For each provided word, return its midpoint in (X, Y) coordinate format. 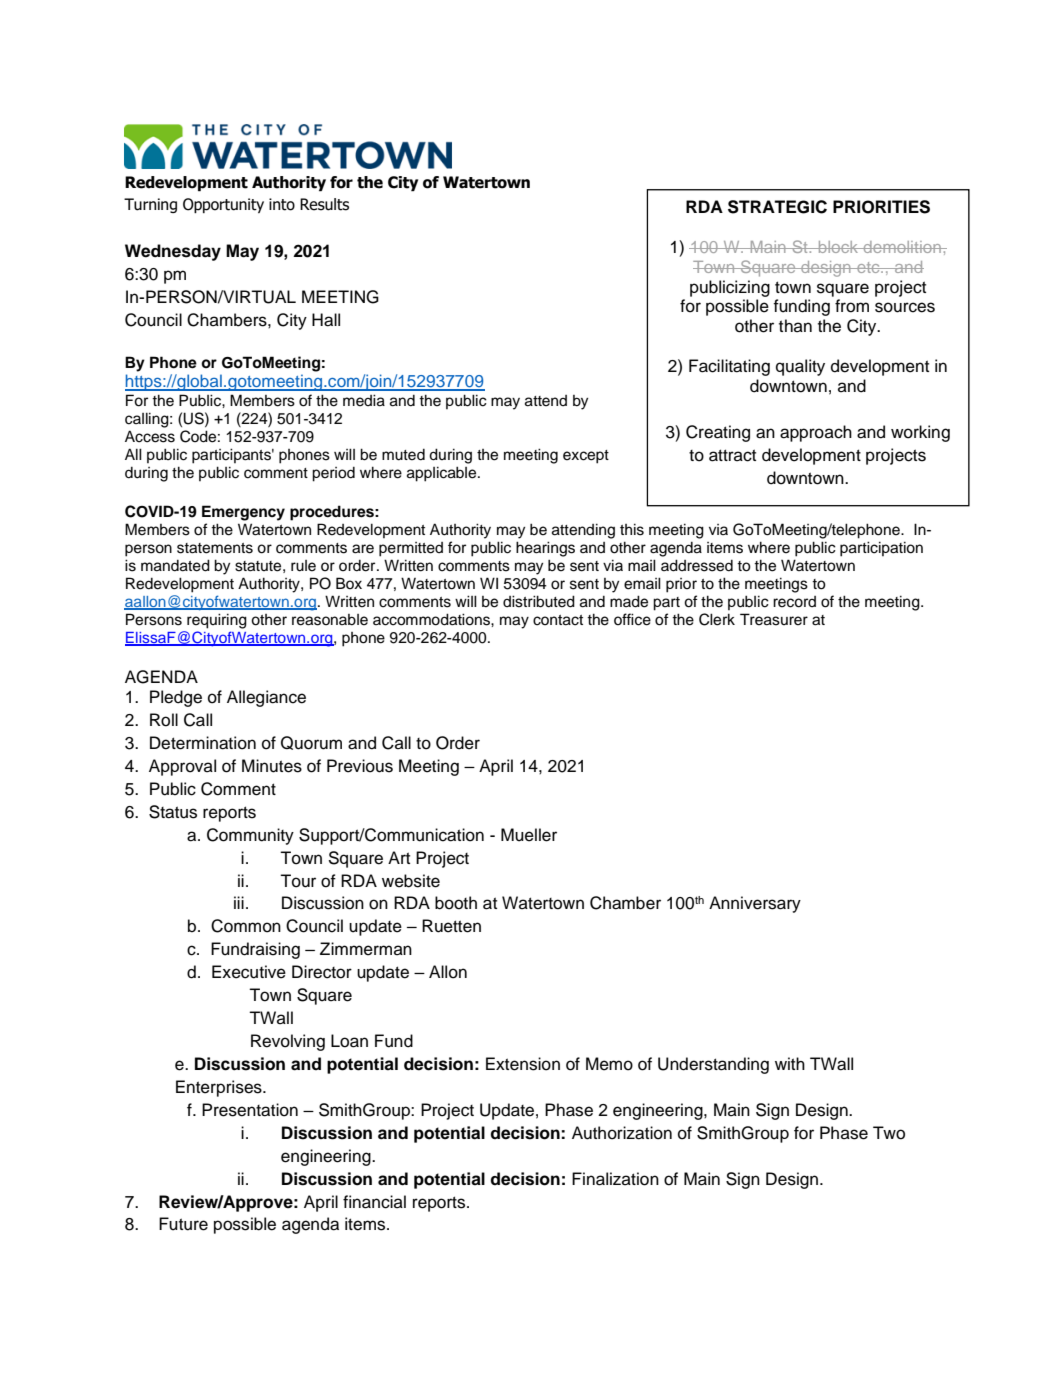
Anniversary (755, 904)
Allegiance (266, 698)
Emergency (243, 513)
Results (324, 204)
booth (456, 903)
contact (558, 620)
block (838, 247)
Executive (249, 972)
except (586, 457)
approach (816, 433)
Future (183, 1224)
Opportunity (223, 205)
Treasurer (774, 619)
